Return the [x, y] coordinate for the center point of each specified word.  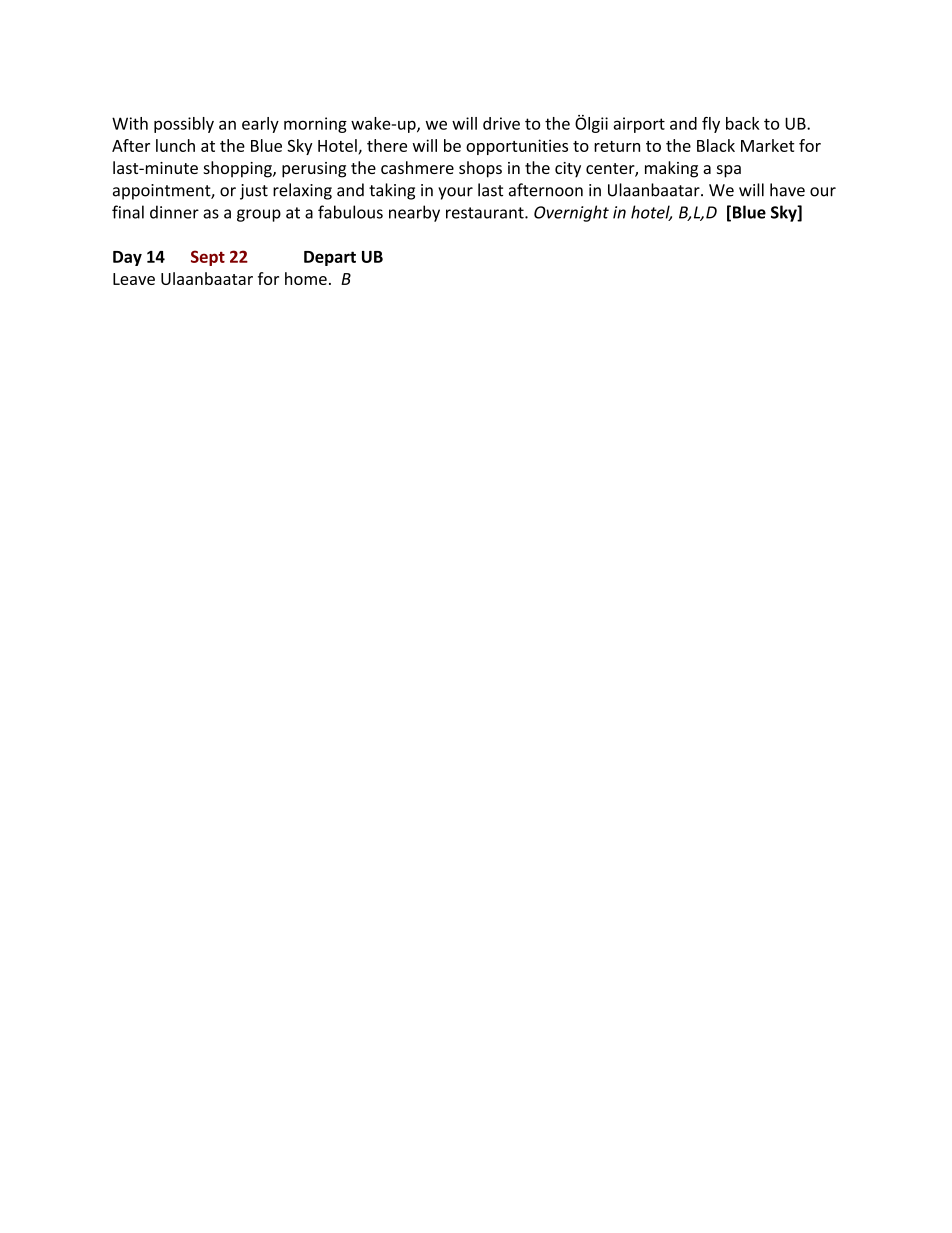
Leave [134, 279]
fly [711, 125]
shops [480, 169]
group [259, 215]
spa [729, 171]
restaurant [486, 213]
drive [501, 123]
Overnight [571, 213]
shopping [238, 169]
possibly [184, 125]
